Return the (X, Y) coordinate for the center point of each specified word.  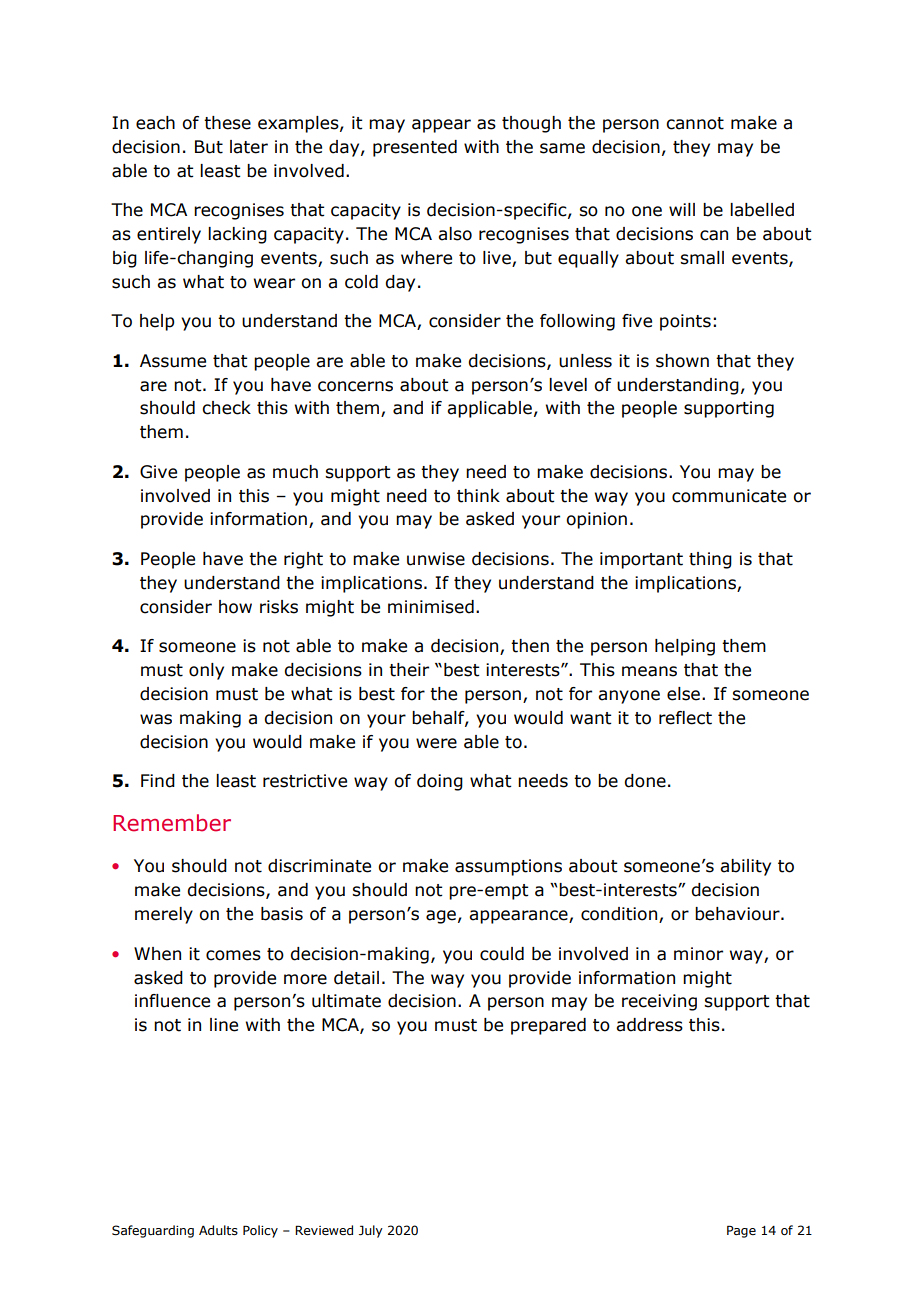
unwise (436, 559)
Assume (173, 361)
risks (279, 607)
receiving (659, 1002)
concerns (355, 386)
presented (415, 148)
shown (682, 361)
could (502, 954)
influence (172, 1001)
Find (158, 781)
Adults (218, 1230)
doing (440, 782)
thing (710, 560)
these (227, 123)
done (645, 781)
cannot (695, 123)
